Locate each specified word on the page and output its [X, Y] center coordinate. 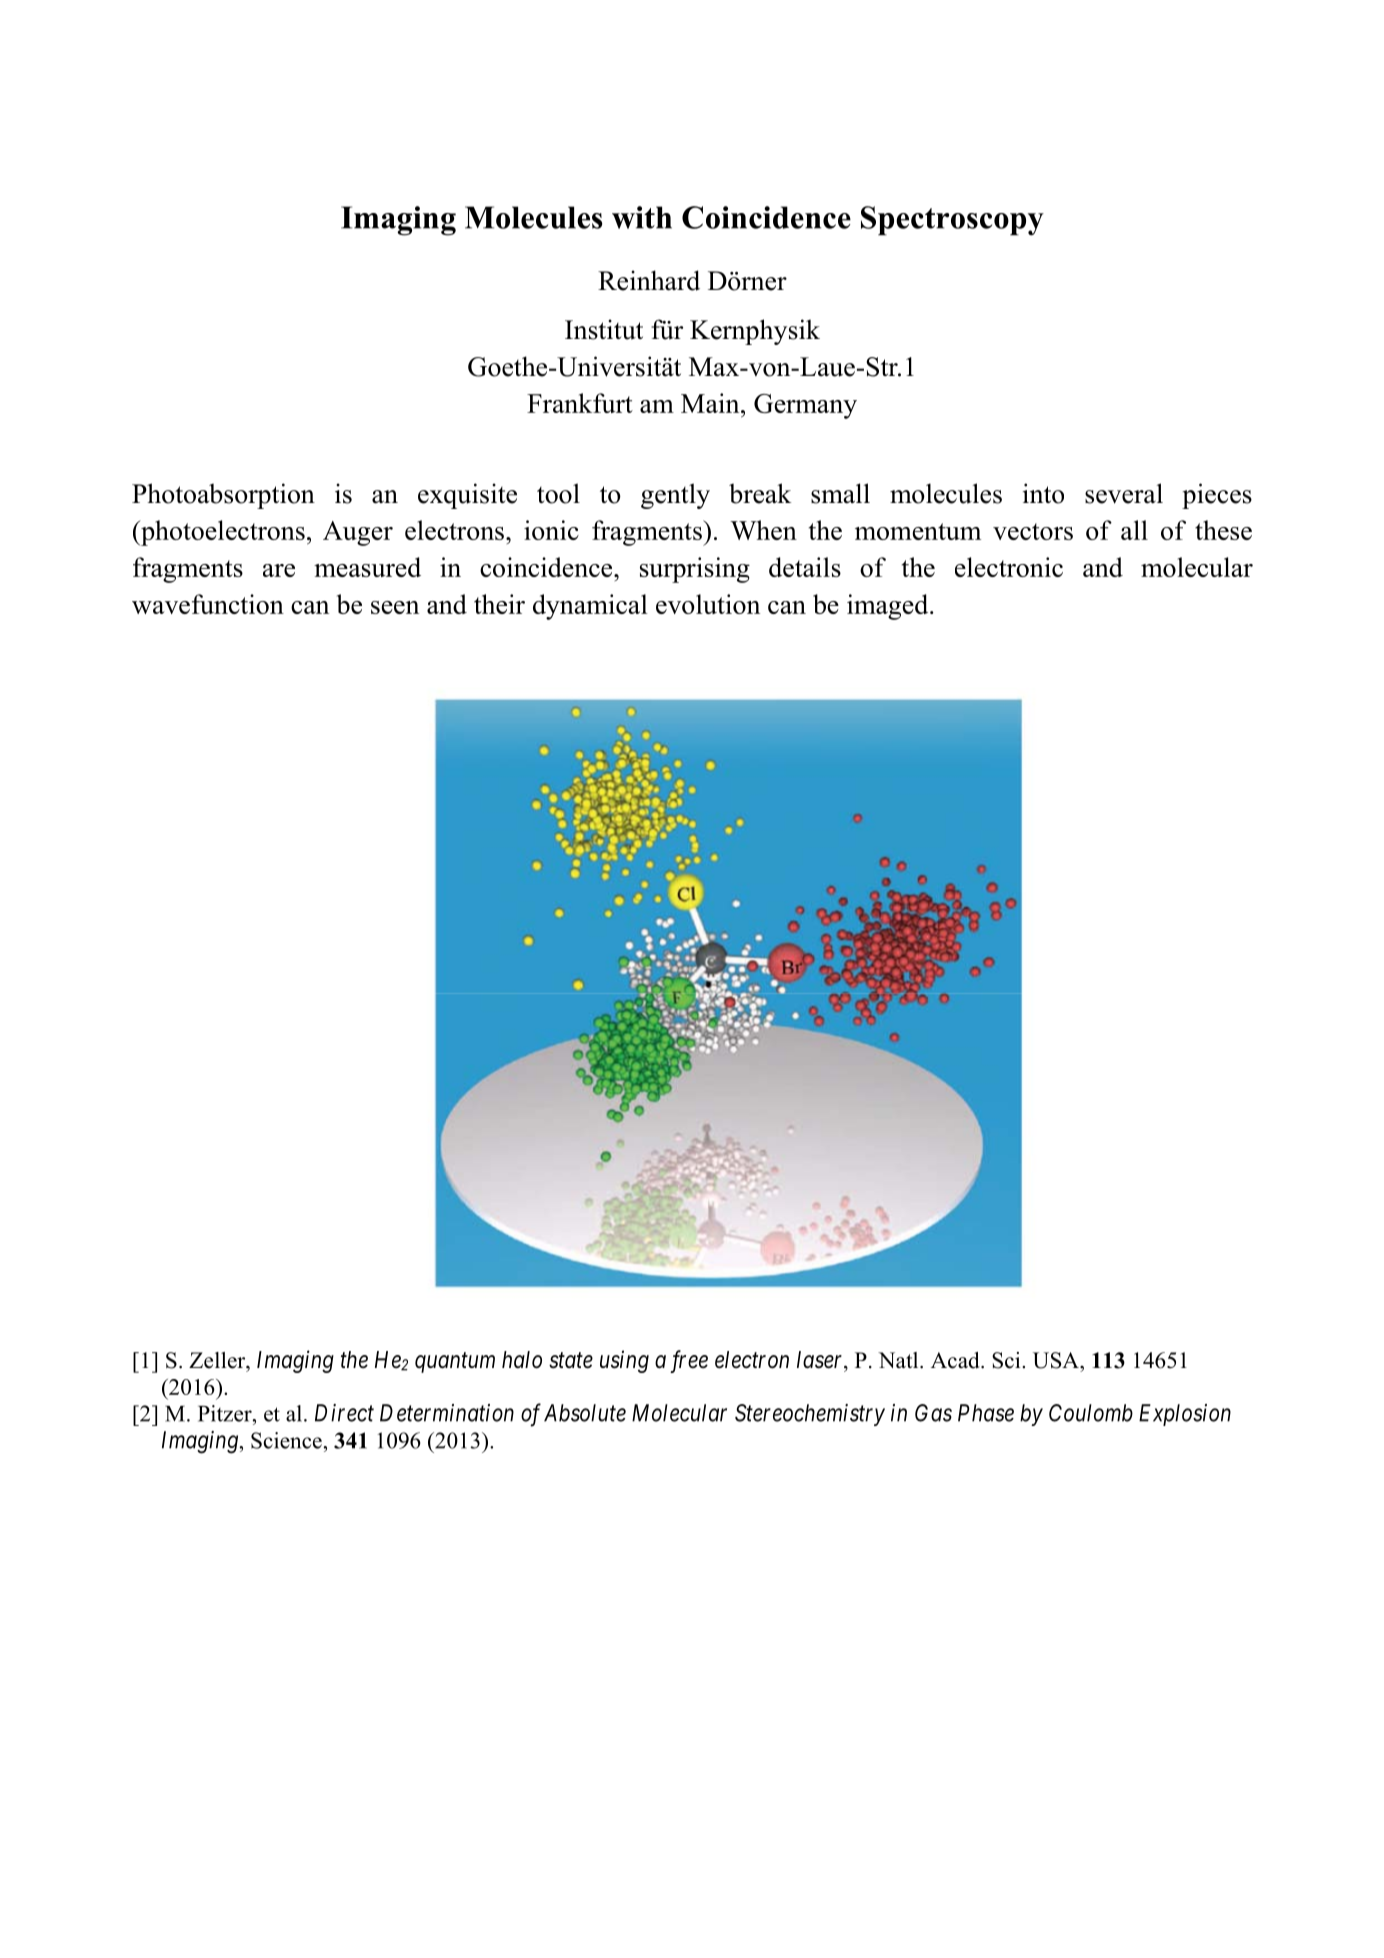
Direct [344, 1413]
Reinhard [649, 280]
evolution [708, 604]
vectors [1033, 531]
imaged [889, 607]
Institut [604, 329]
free [689, 1361]
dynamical [590, 607]
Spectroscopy [952, 221]
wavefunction [208, 604]
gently [675, 496]
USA [1057, 1360]
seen [395, 607]
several [1124, 493]
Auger [358, 533]
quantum [455, 1363]
